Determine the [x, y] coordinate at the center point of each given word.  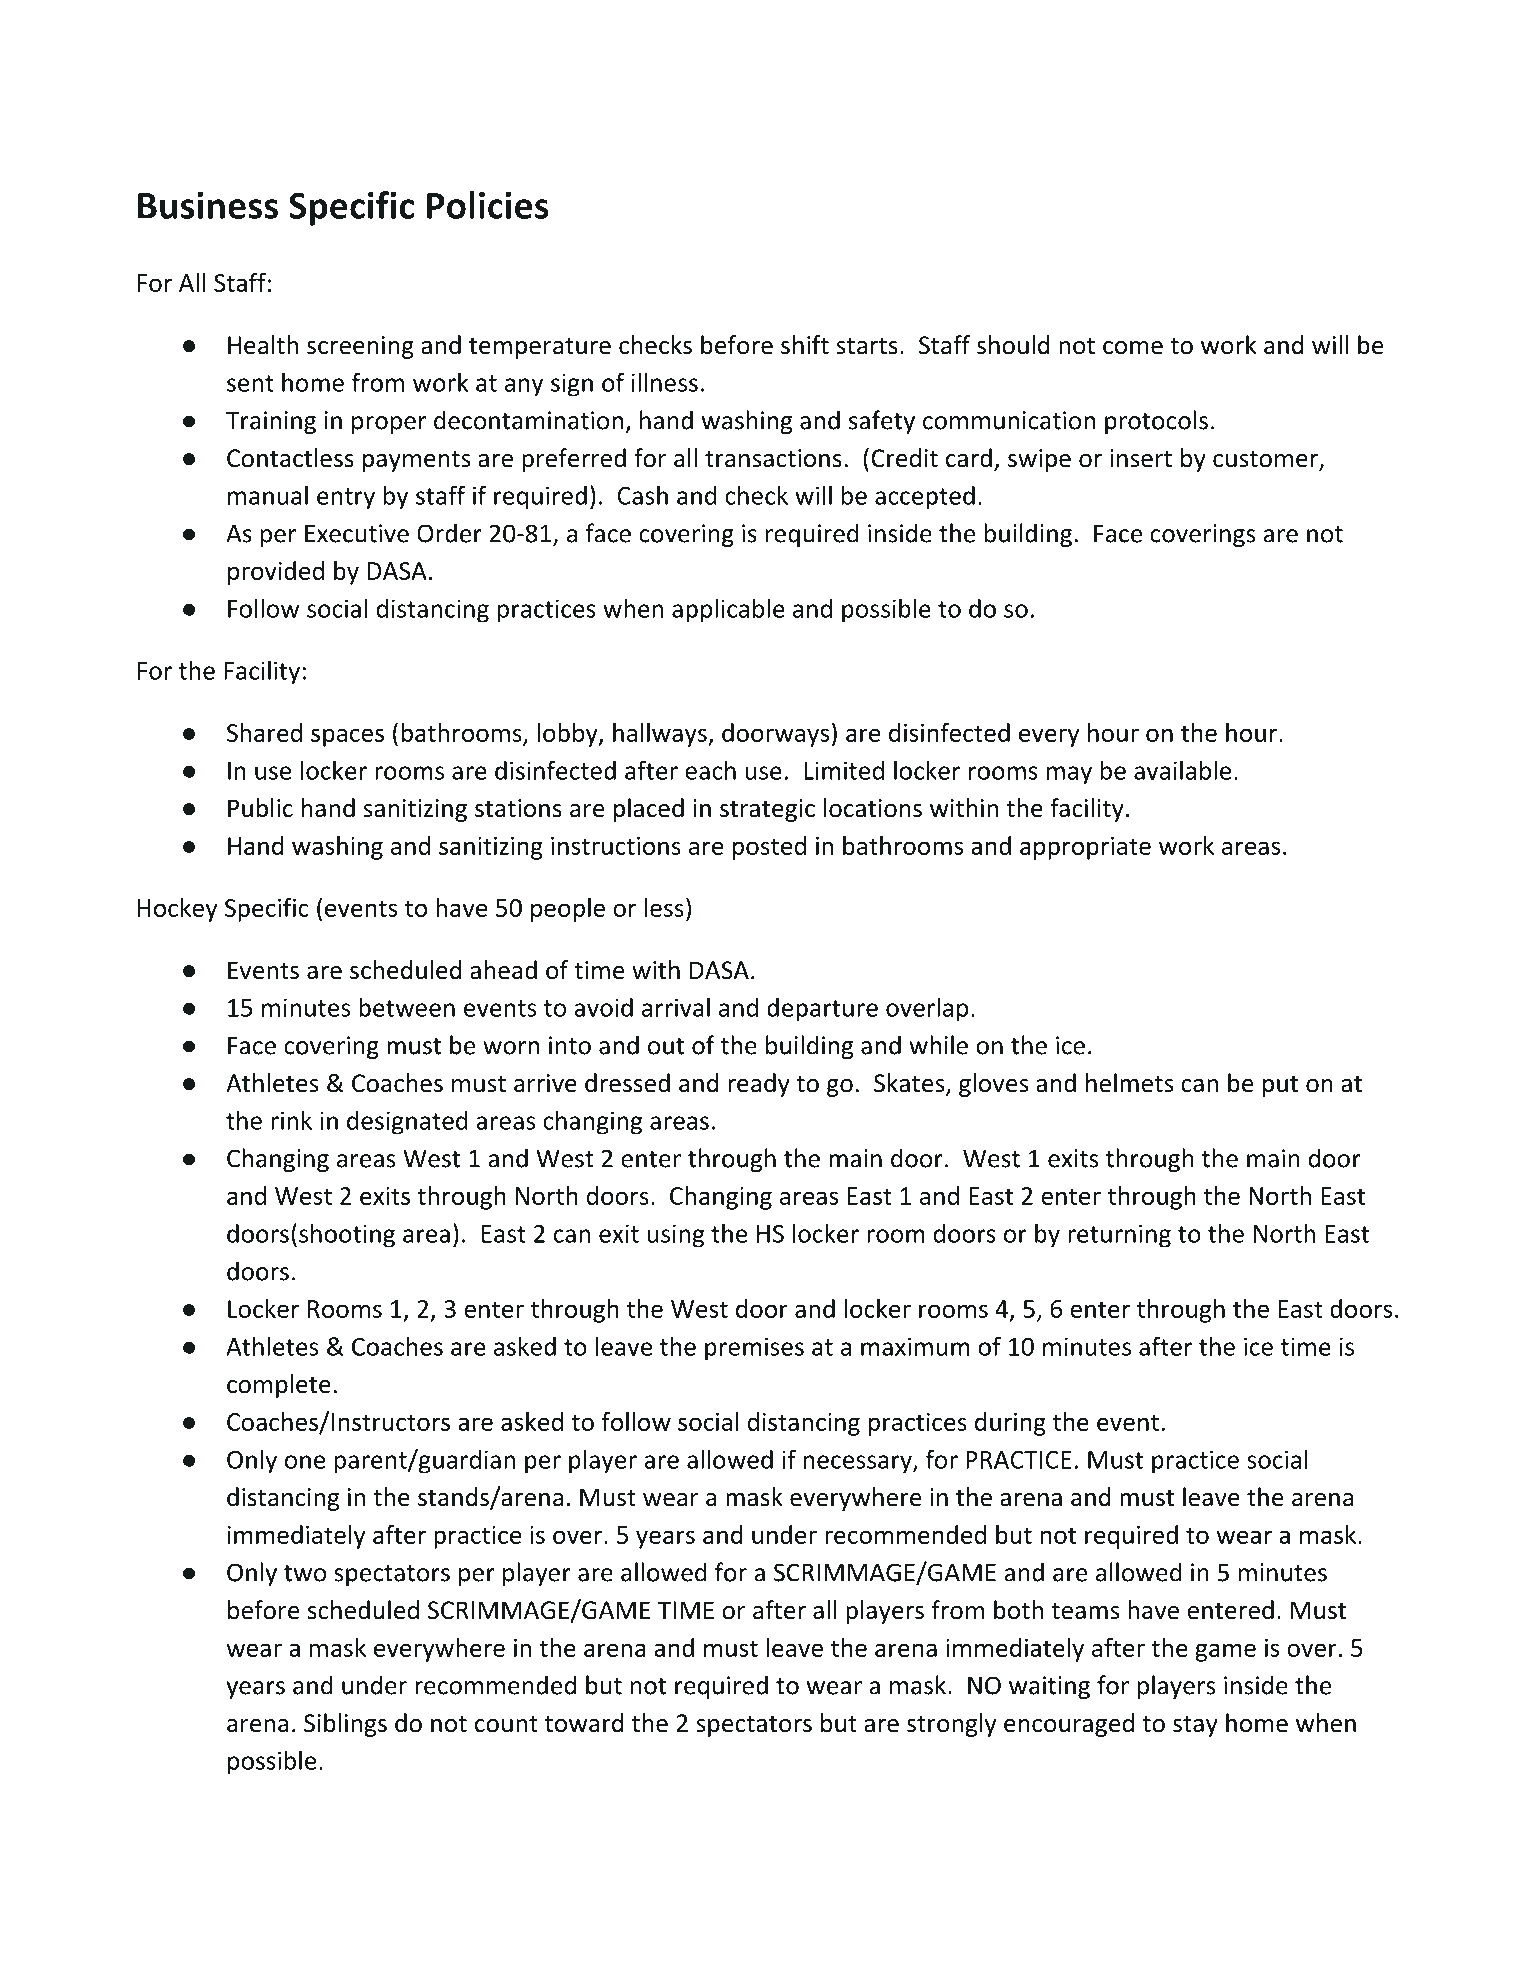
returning [1119, 1236]
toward [584, 1723]
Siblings [345, 1725]
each [710, 770]
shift [805, 345]
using [675, 1236]
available [1182, 770]
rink [291, 1120]
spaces [347, 737]
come [1133, 348]
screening [360, 347]
